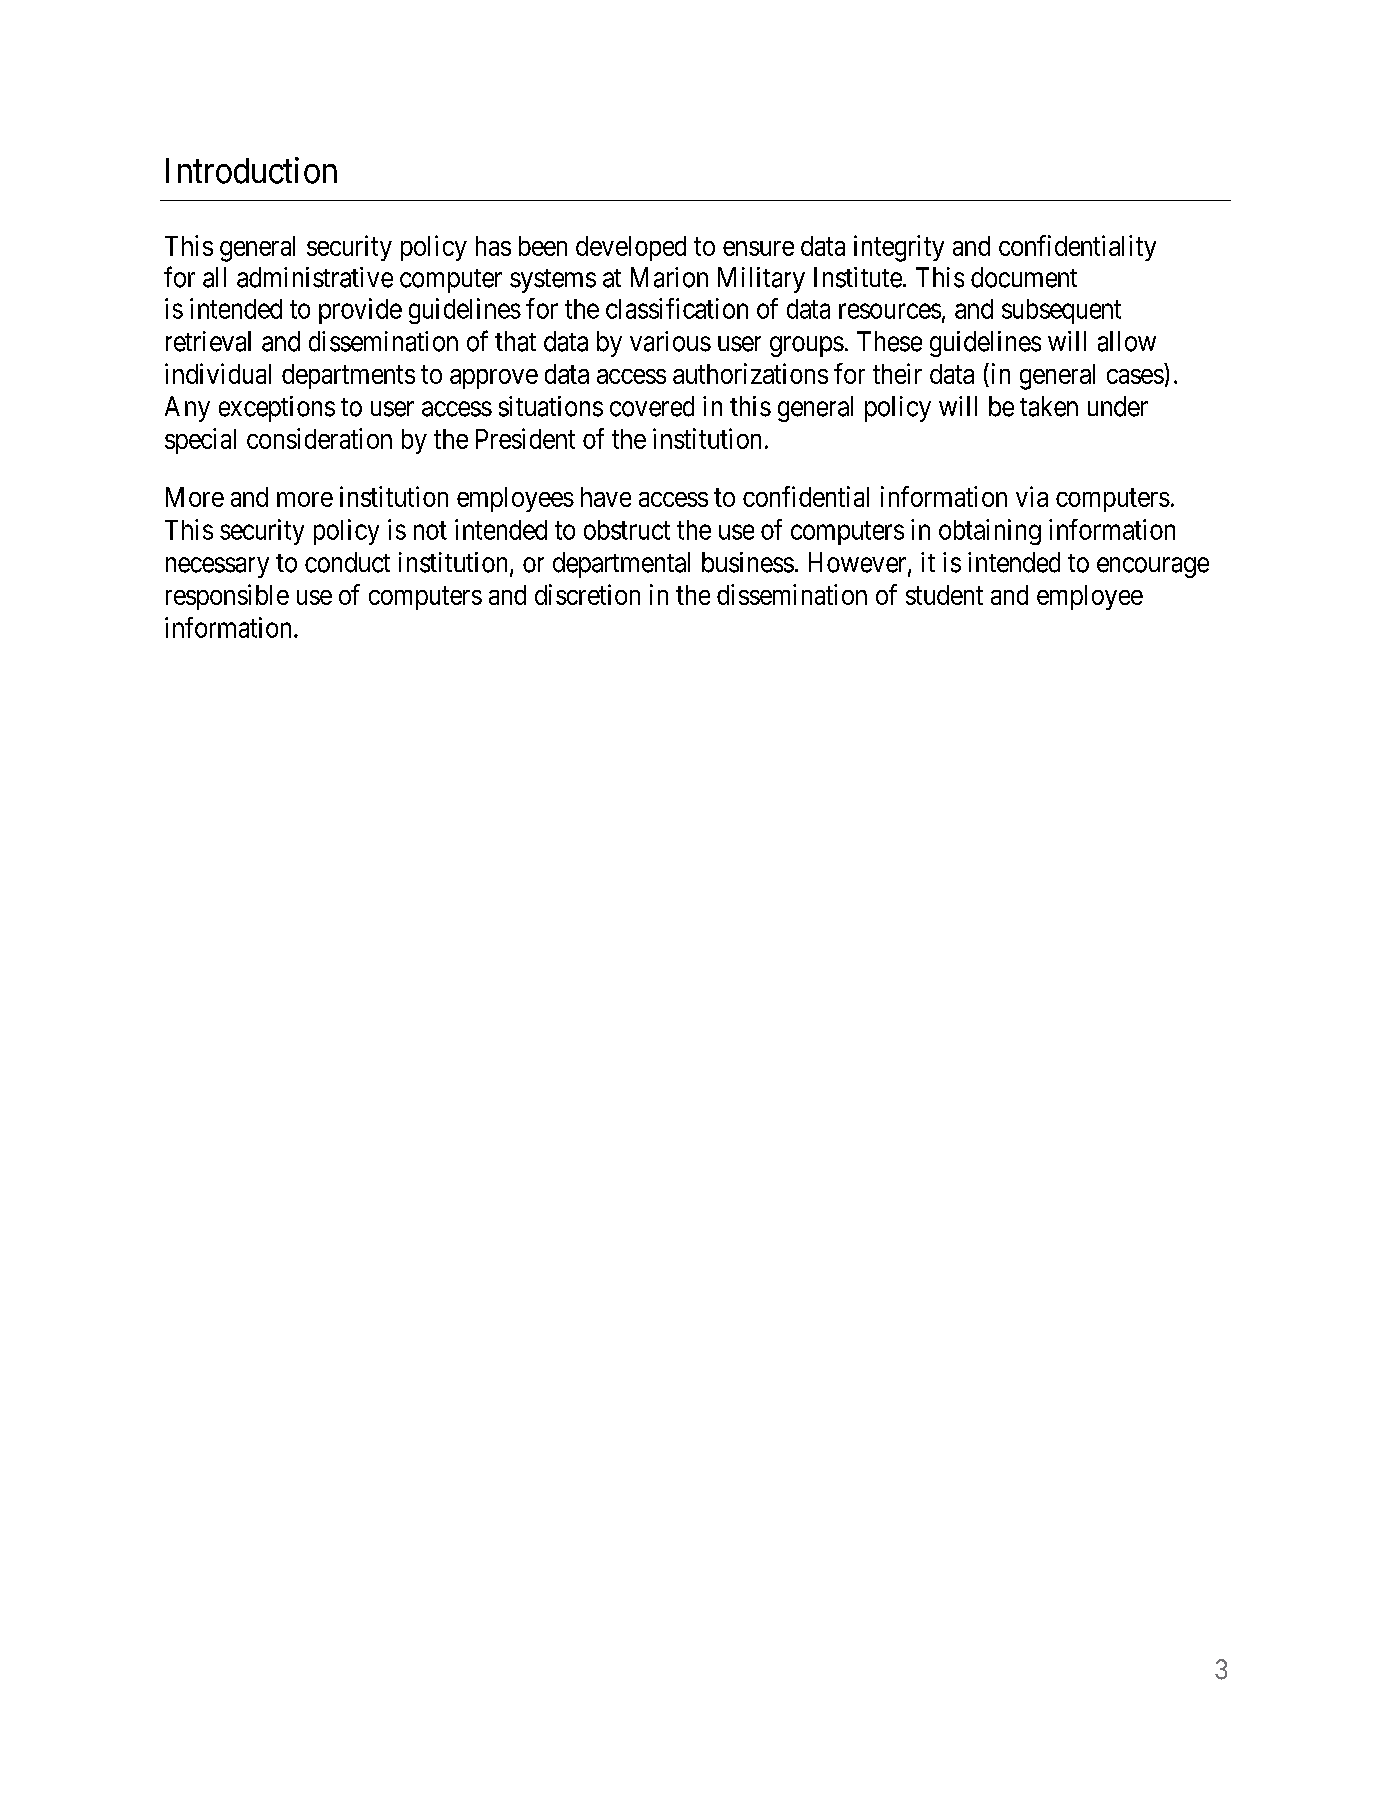 This screenshot has width=1391, height=1800. Describe the element at coordinates (227, 597) in the screenshot. I see `responsible` at that location.
